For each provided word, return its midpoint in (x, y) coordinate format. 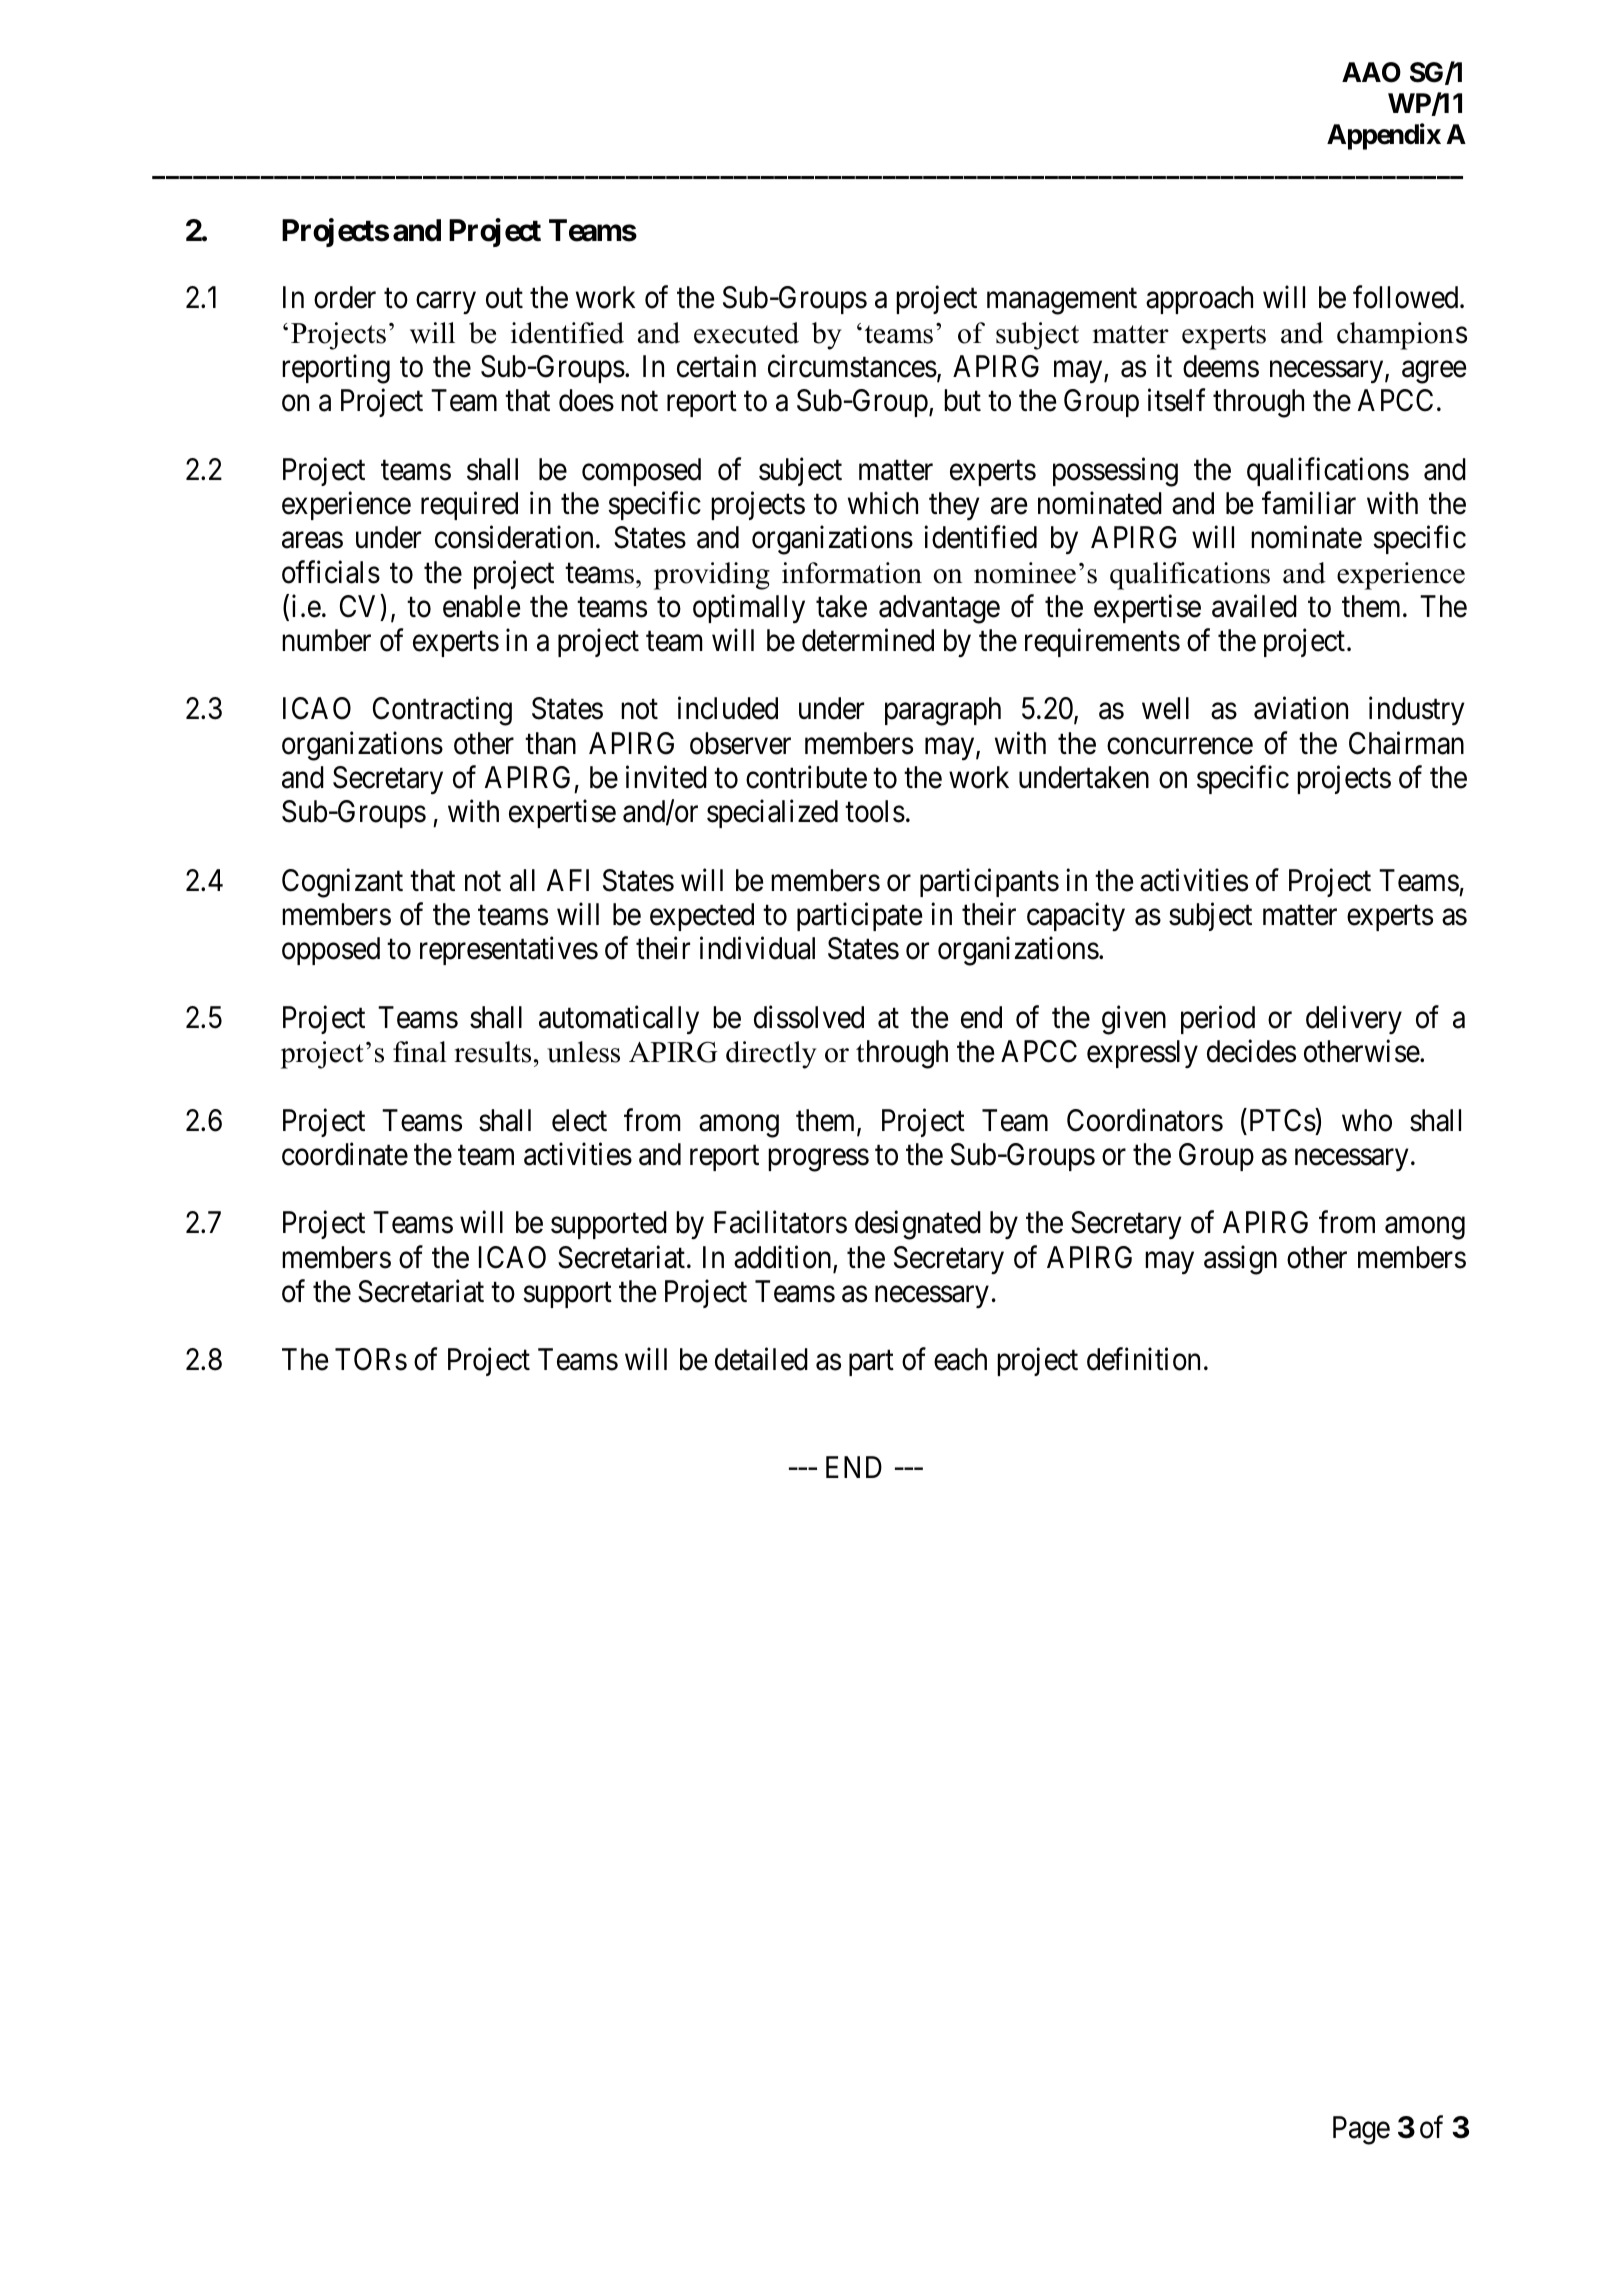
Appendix (1384, 137)
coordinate (345, 1154)
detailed (761, 1359)
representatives (509, 951)
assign (1240, 1260)
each (960, 1359)
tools (875, 811)
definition (1143, 1359)
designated (918, 1225)
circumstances (852, 366)
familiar (1309, 503)
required (469, 506)
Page (1361, 2130)
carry (446, 303)
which (883, 503)
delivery (1354, 1019)
